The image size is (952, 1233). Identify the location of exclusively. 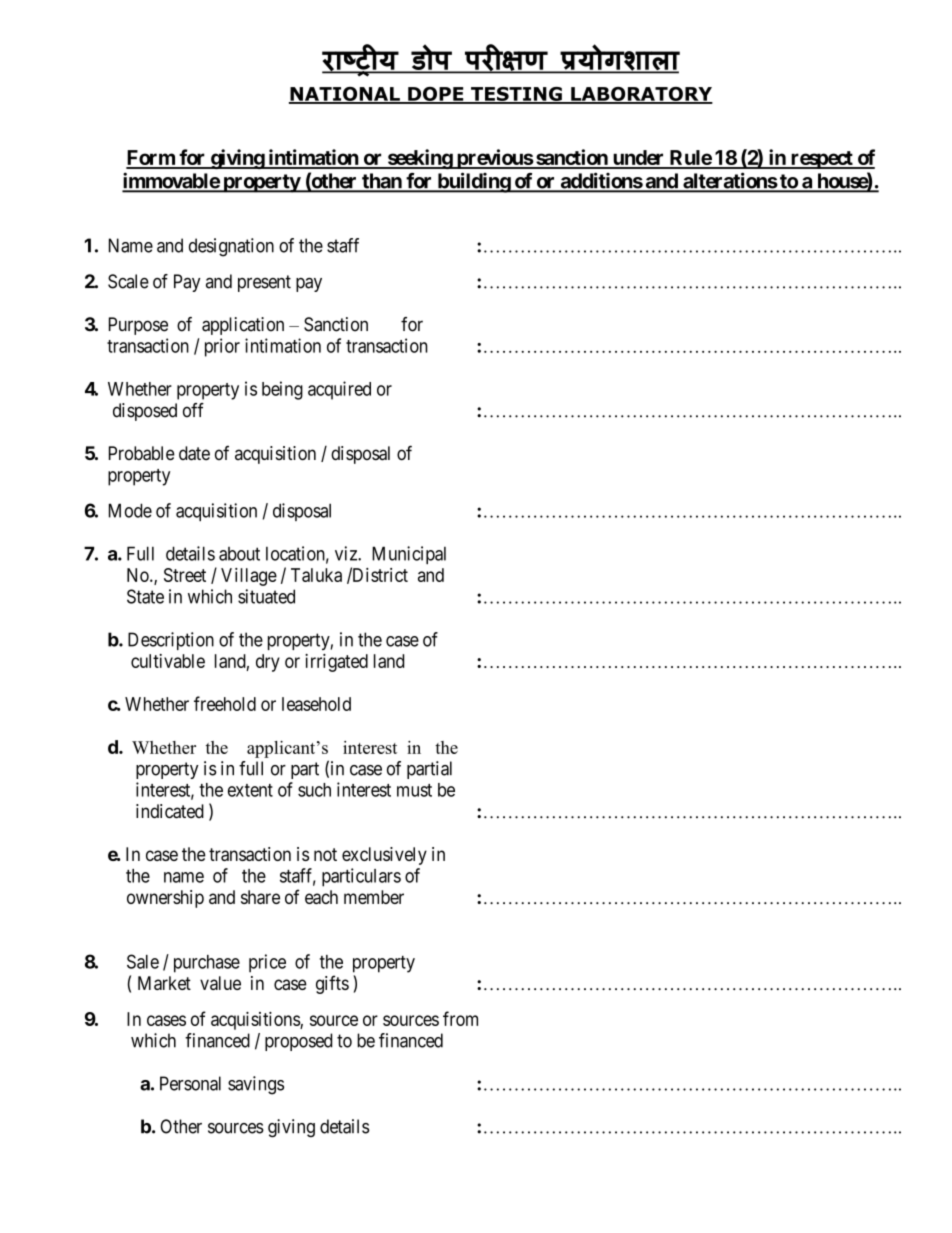
(384, 856).
